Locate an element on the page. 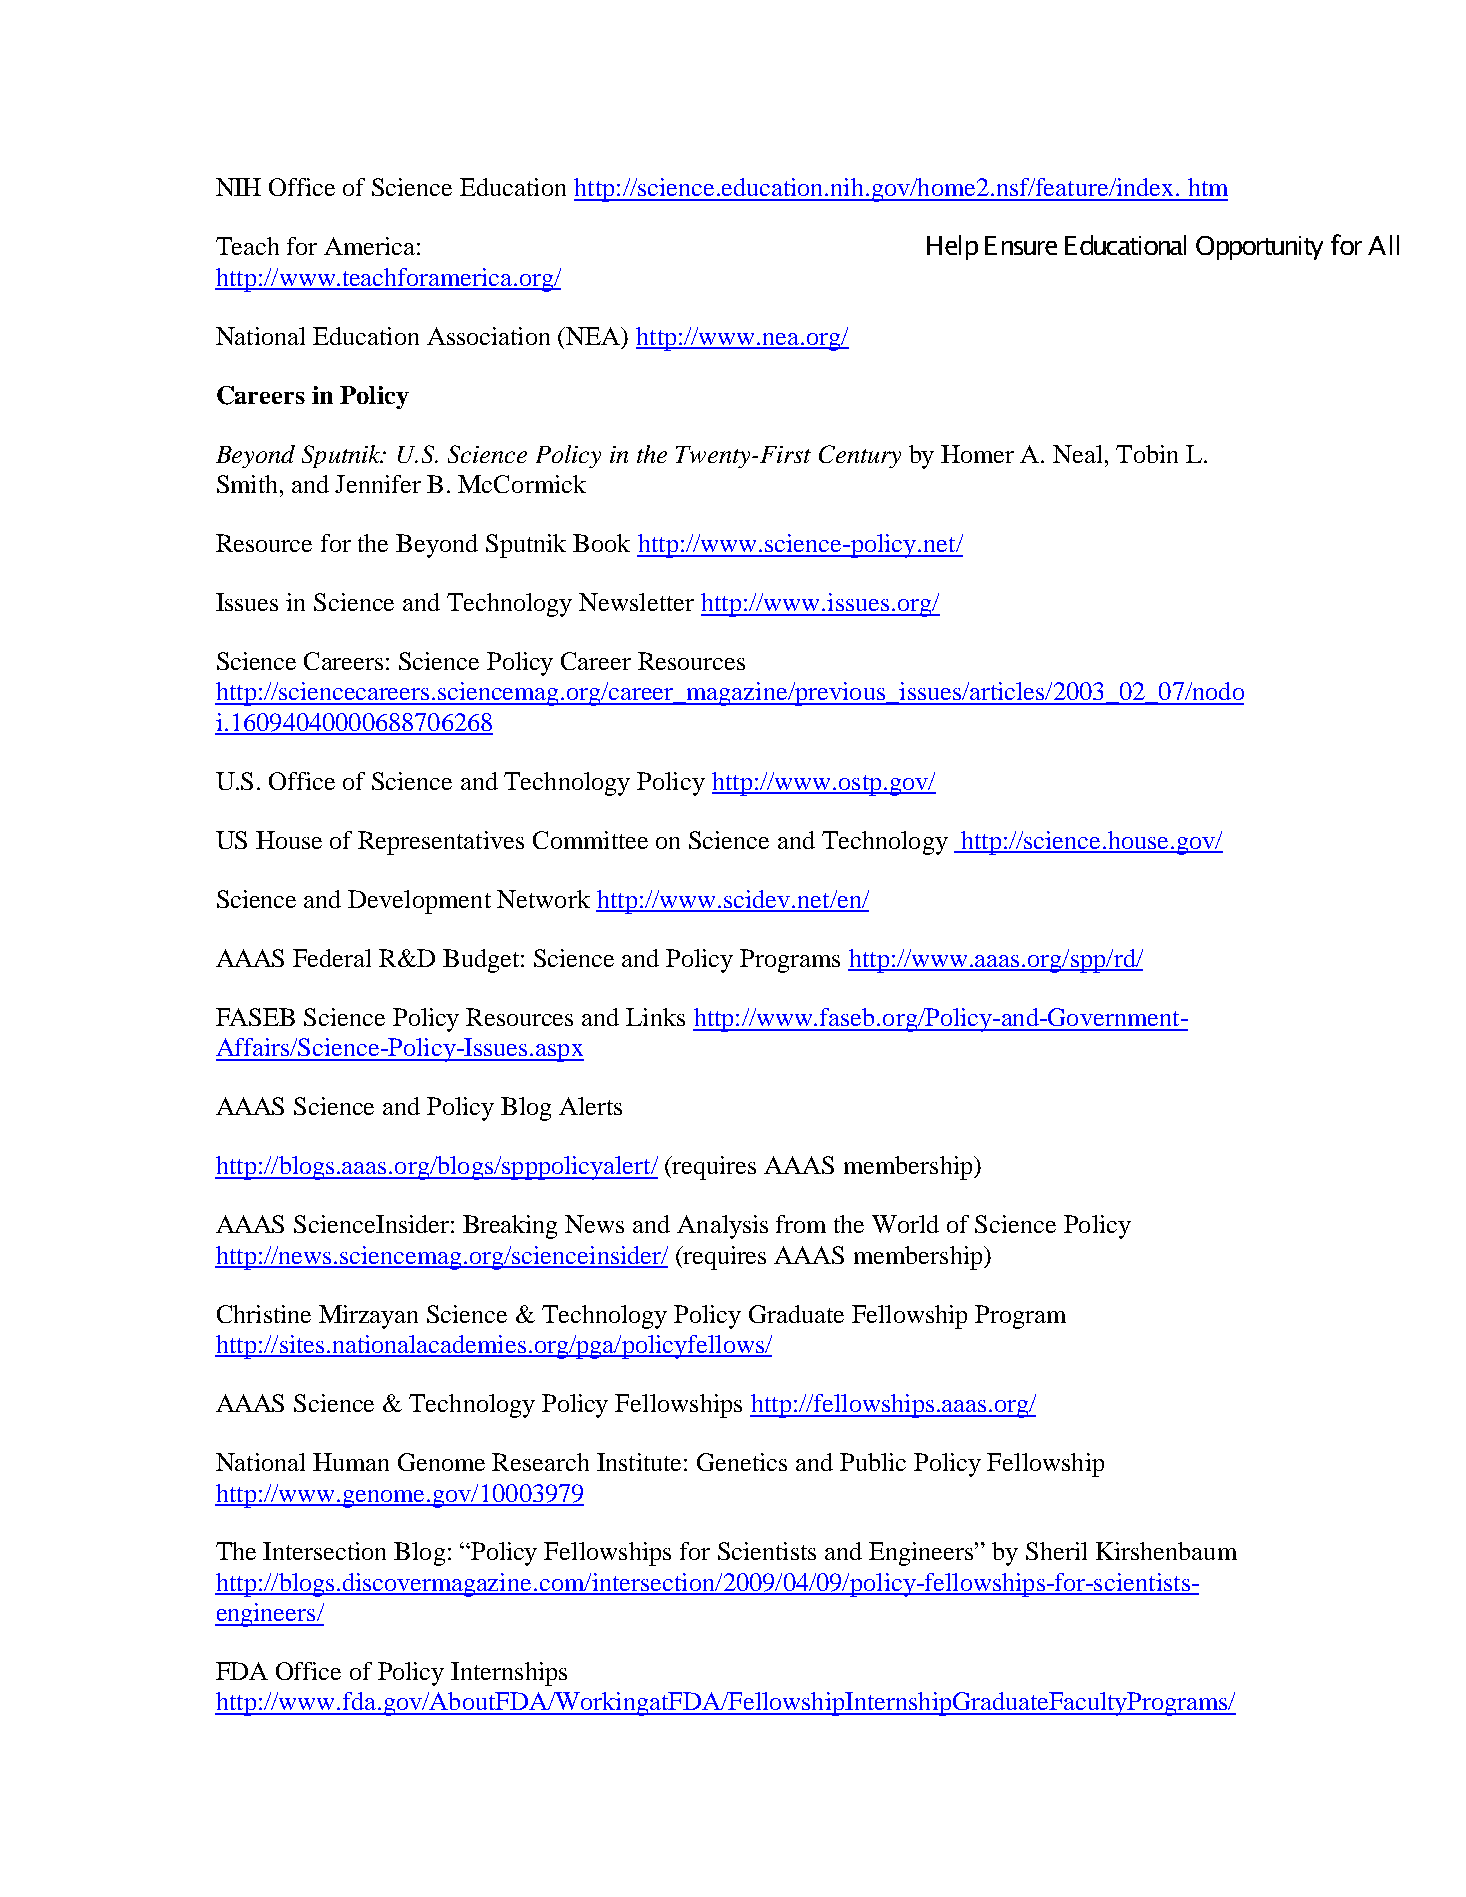  Opportunity is located at coordinates (1259, 248).
